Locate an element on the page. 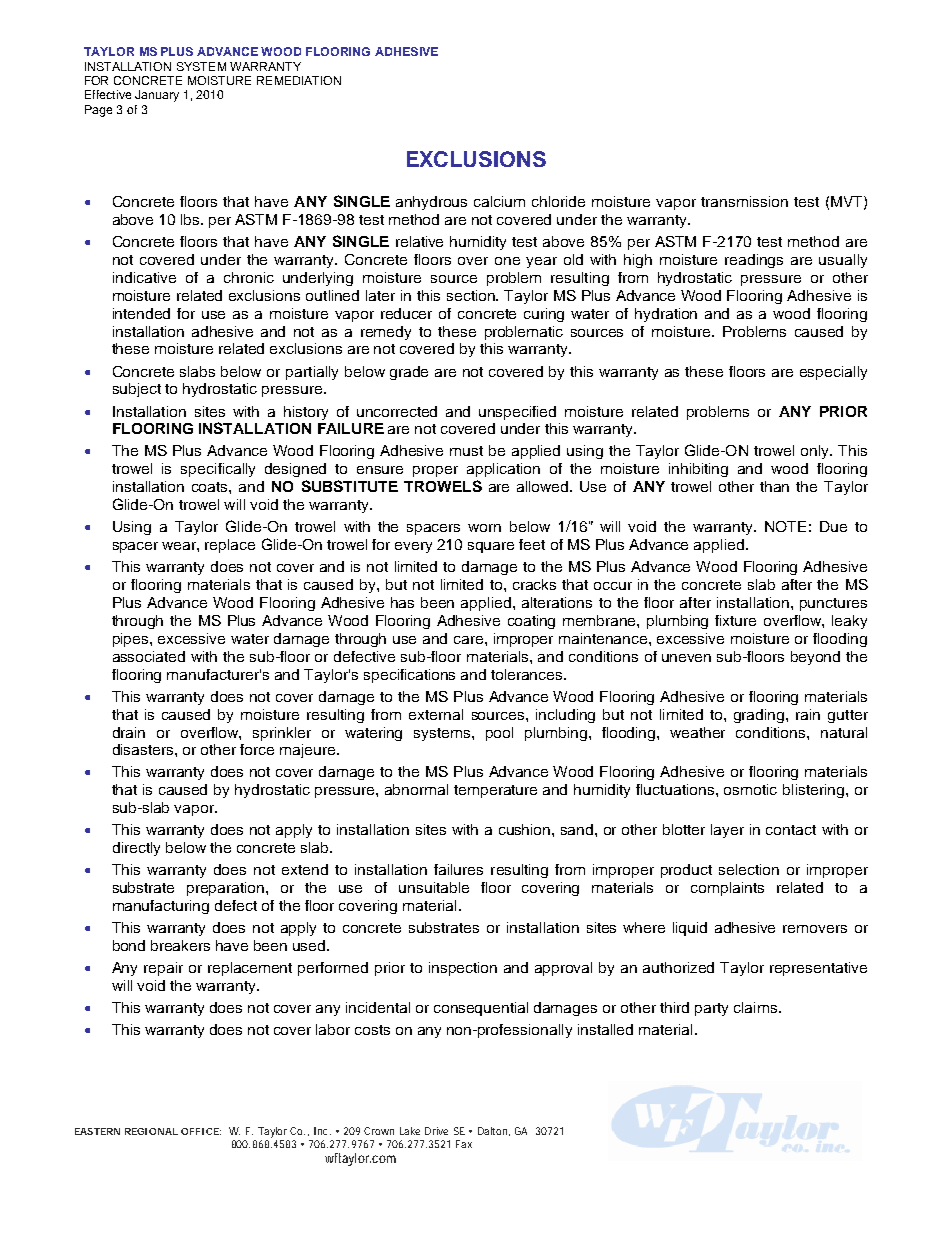  calcium is located at coordinates (499, 201).
